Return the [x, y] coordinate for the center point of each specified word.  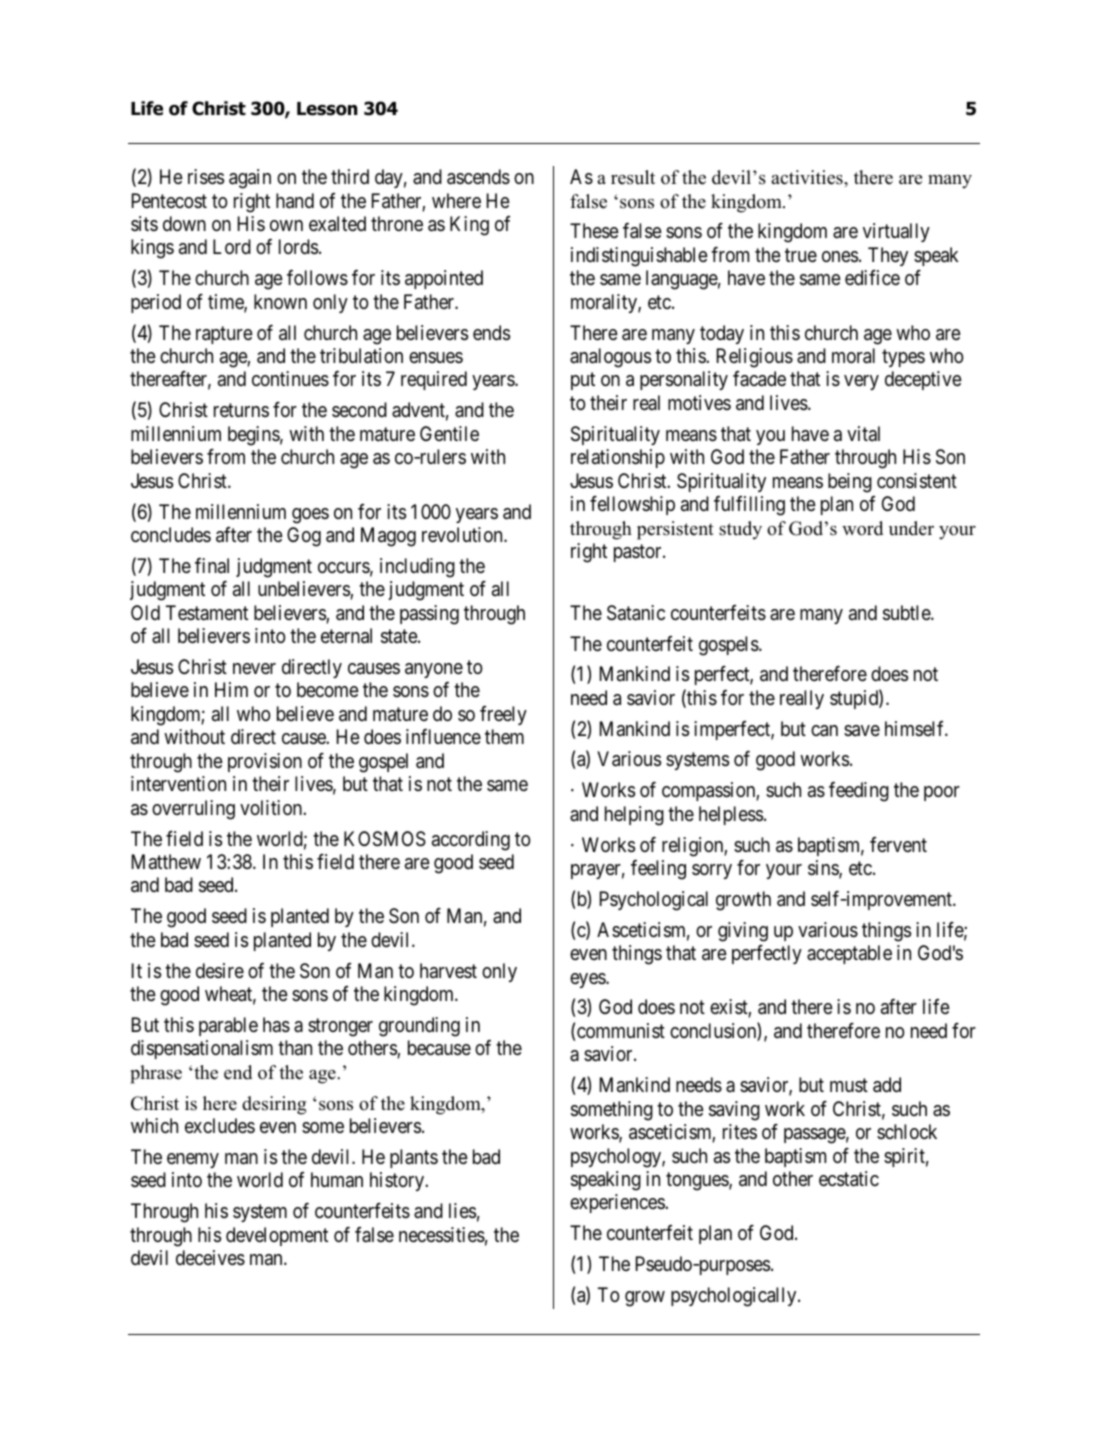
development [277, 1236]
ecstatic [849, 1179]
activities [808, 177]
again [250, 179]
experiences [618, 1203]
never [254, 668]
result [633, 177]
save [862, 731]
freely [503, 715]
